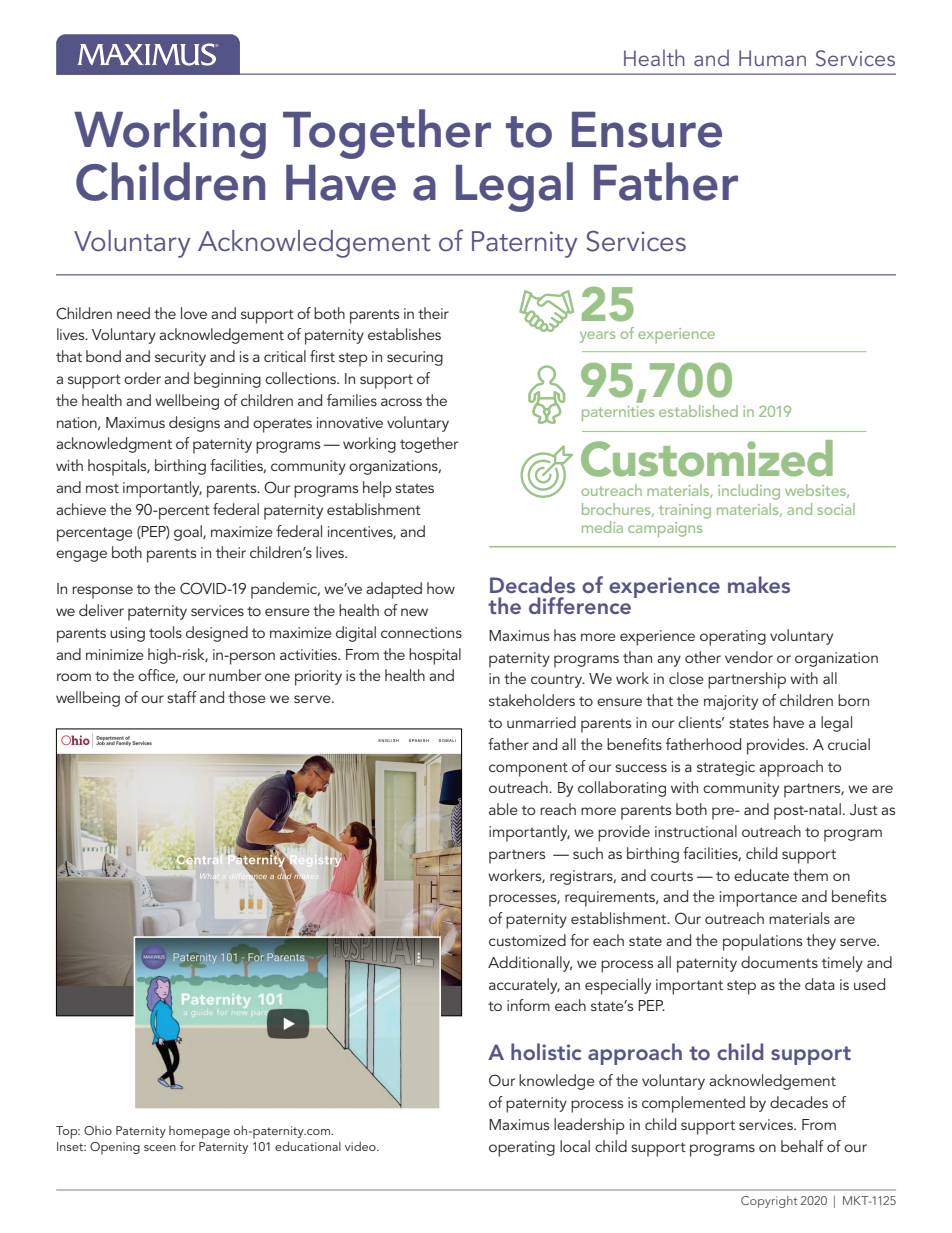 This image has width=952, height=1233. Describe the element at coordinates (194, 313) in the image. I see `love` at that location.
